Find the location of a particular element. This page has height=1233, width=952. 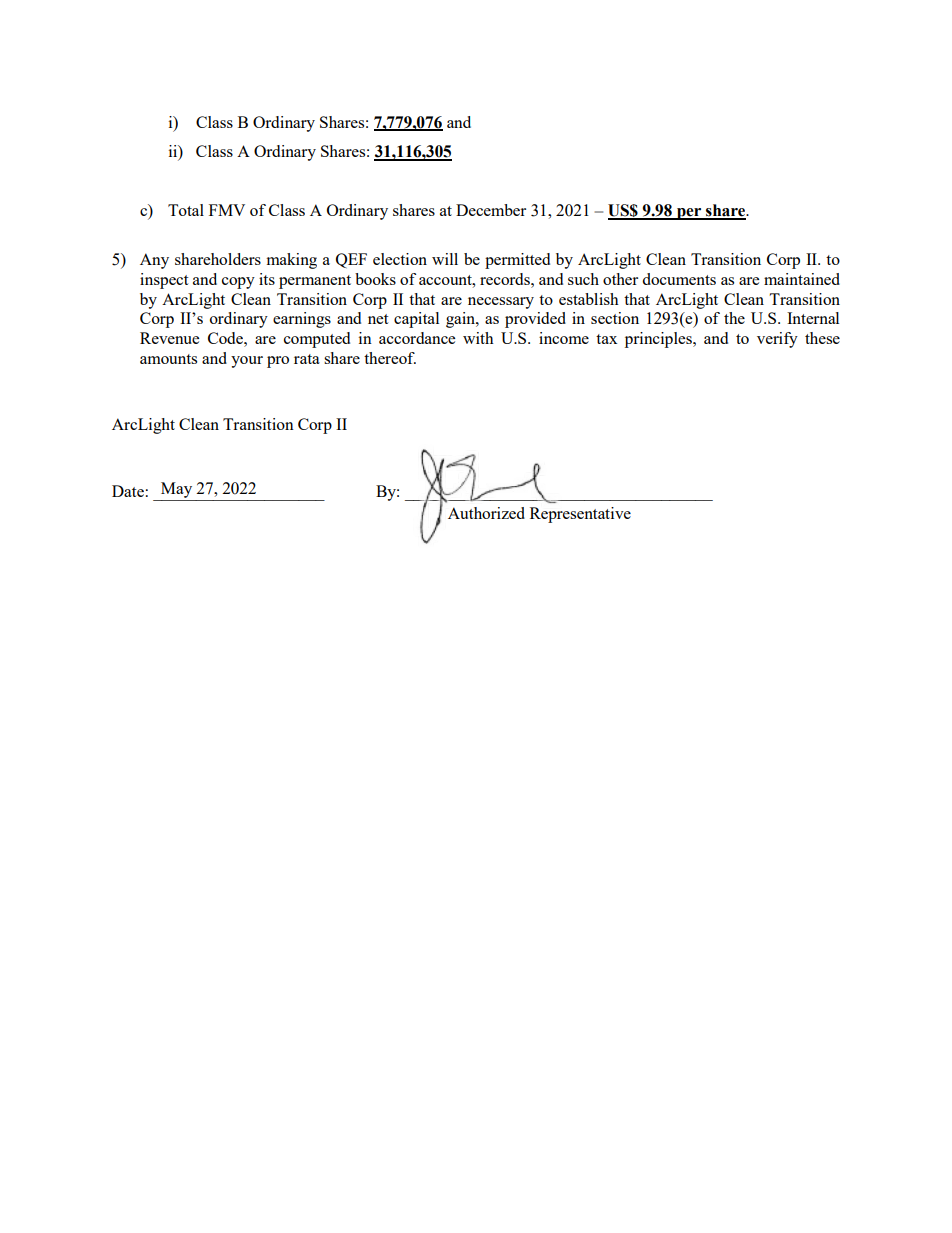

necessary is located at coordinates (501, 303).
